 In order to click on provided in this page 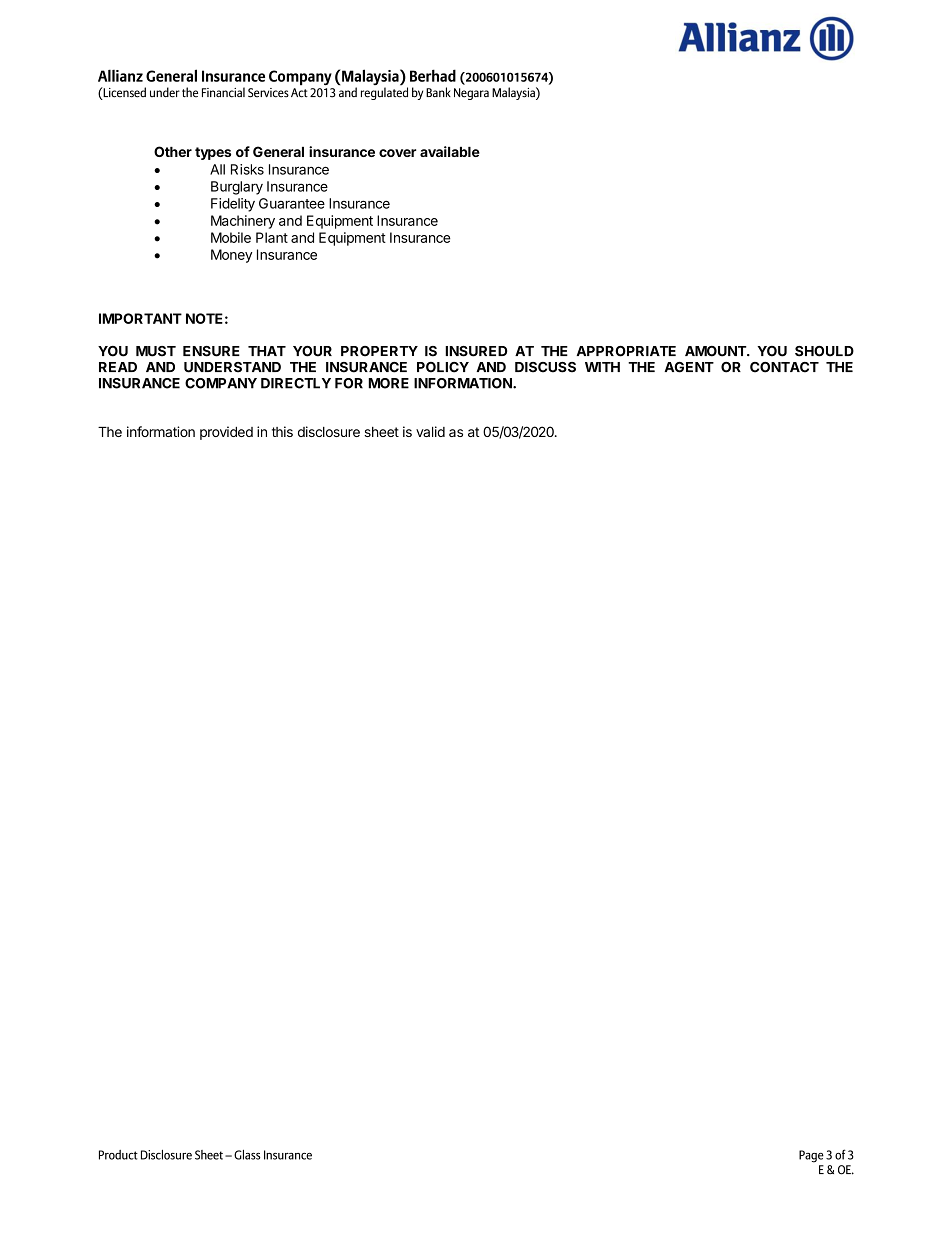, I will do `click(226, 433)`.
